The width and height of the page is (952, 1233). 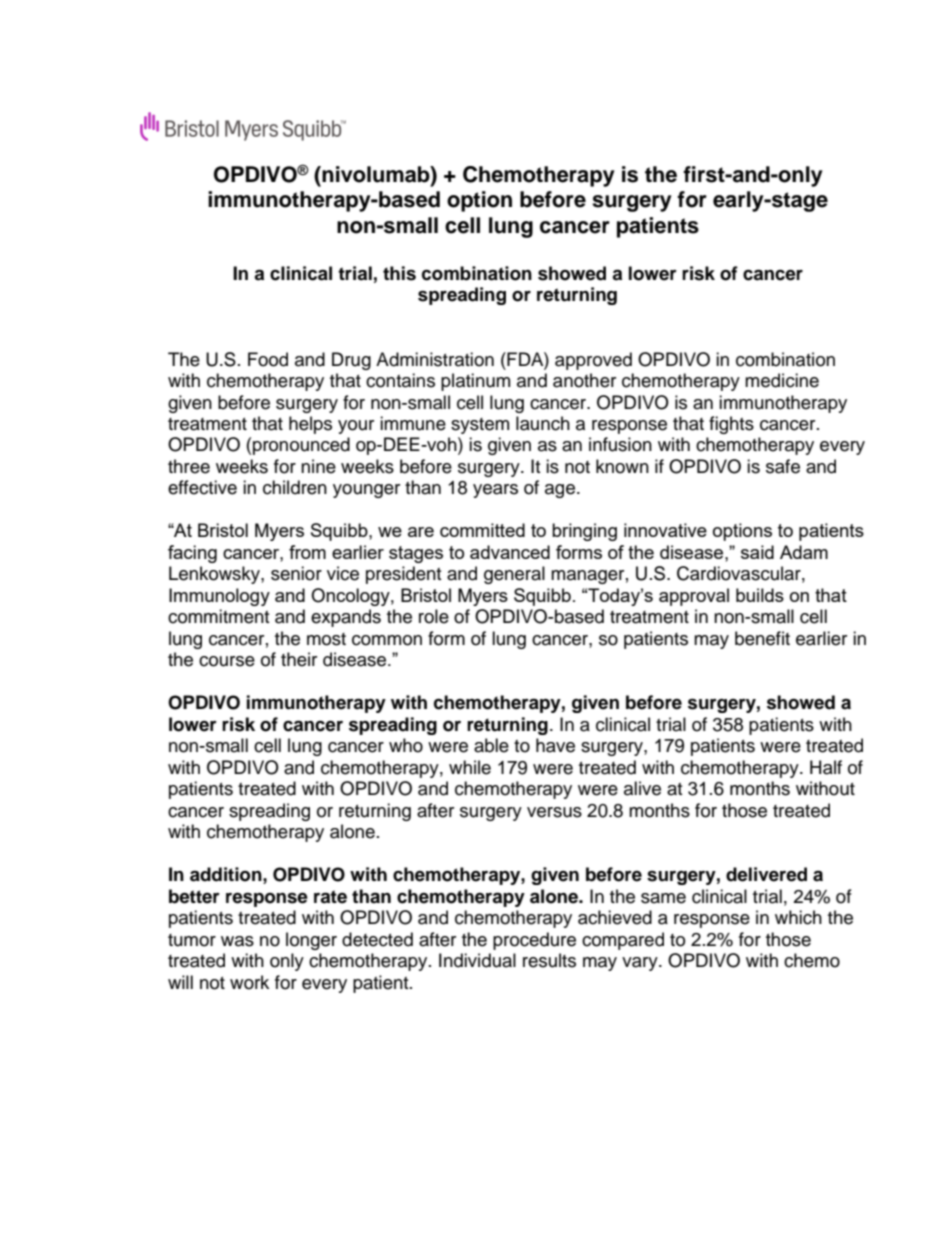 What do you see at coordinates (249, 982) in the page?
I see `work` at bounding box center [249, 982].
